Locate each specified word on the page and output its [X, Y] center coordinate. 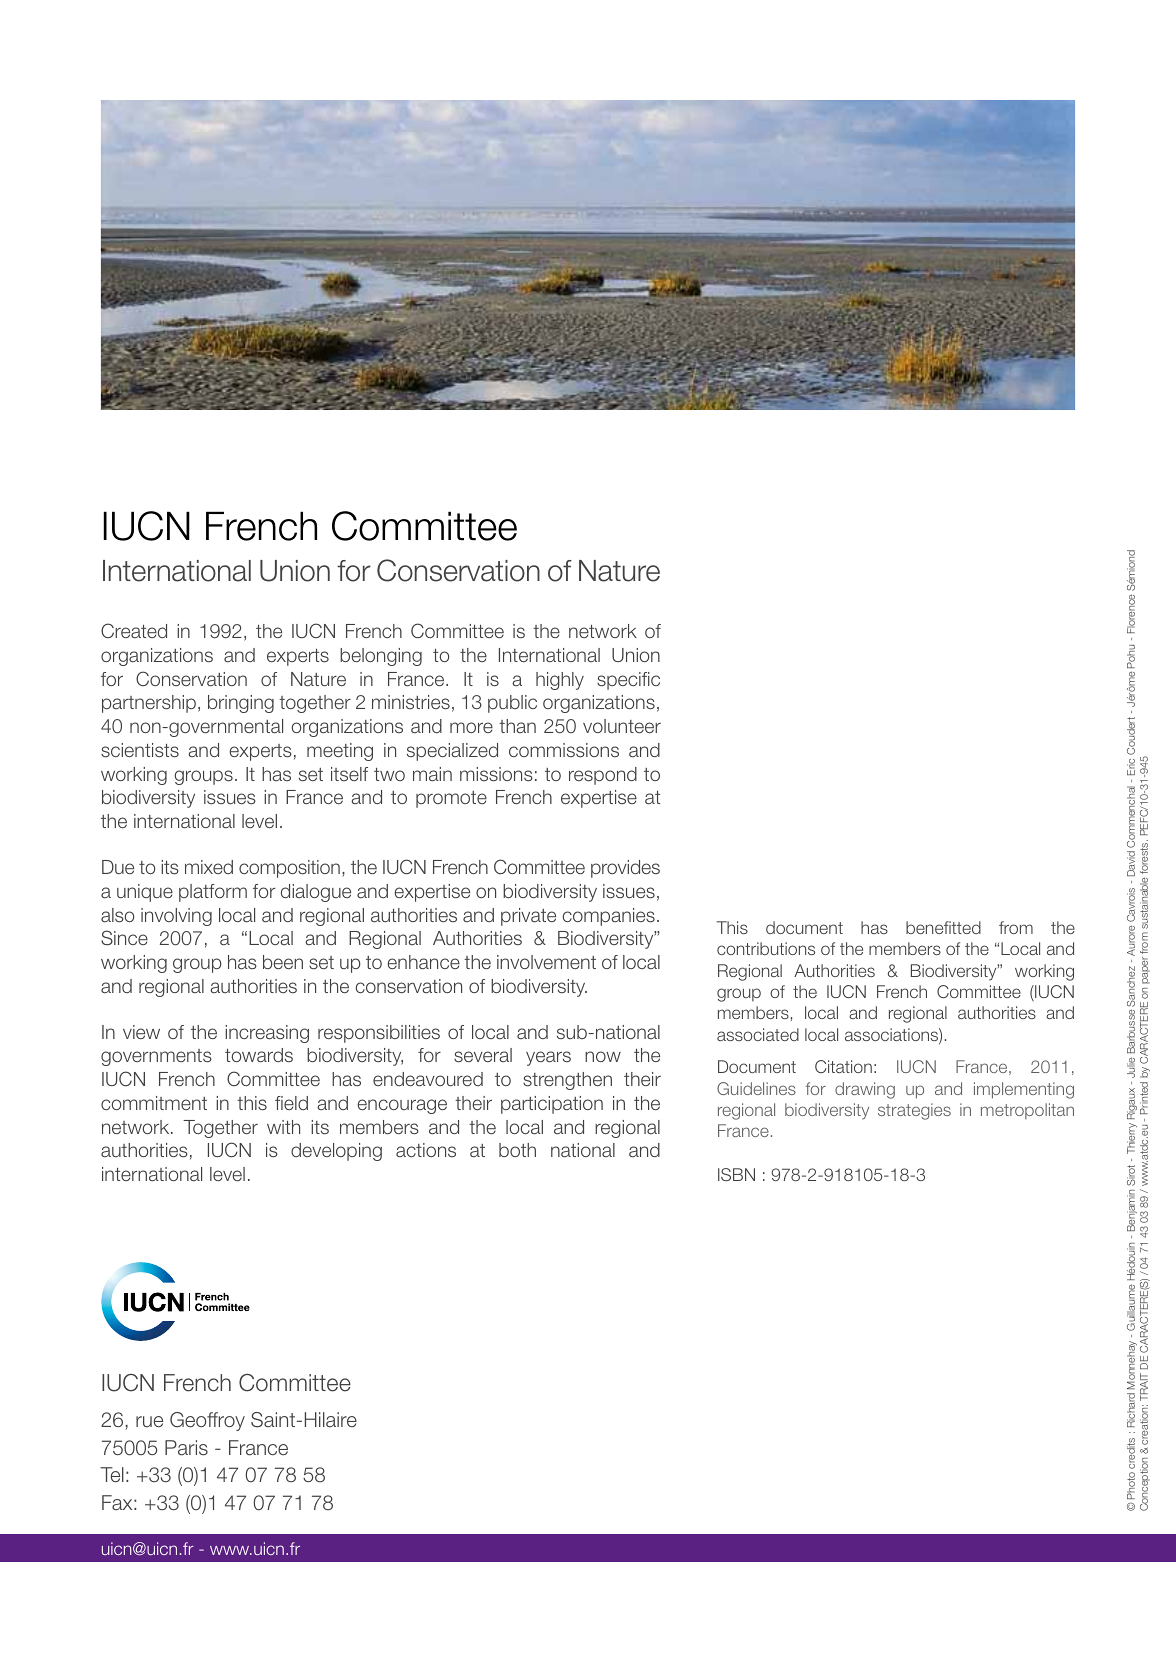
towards [259, 1055]
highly [560, 681]
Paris [186, 1448]
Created [134, 630]
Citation [843, 1066]
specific [628, 681]
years [548, 1058]
